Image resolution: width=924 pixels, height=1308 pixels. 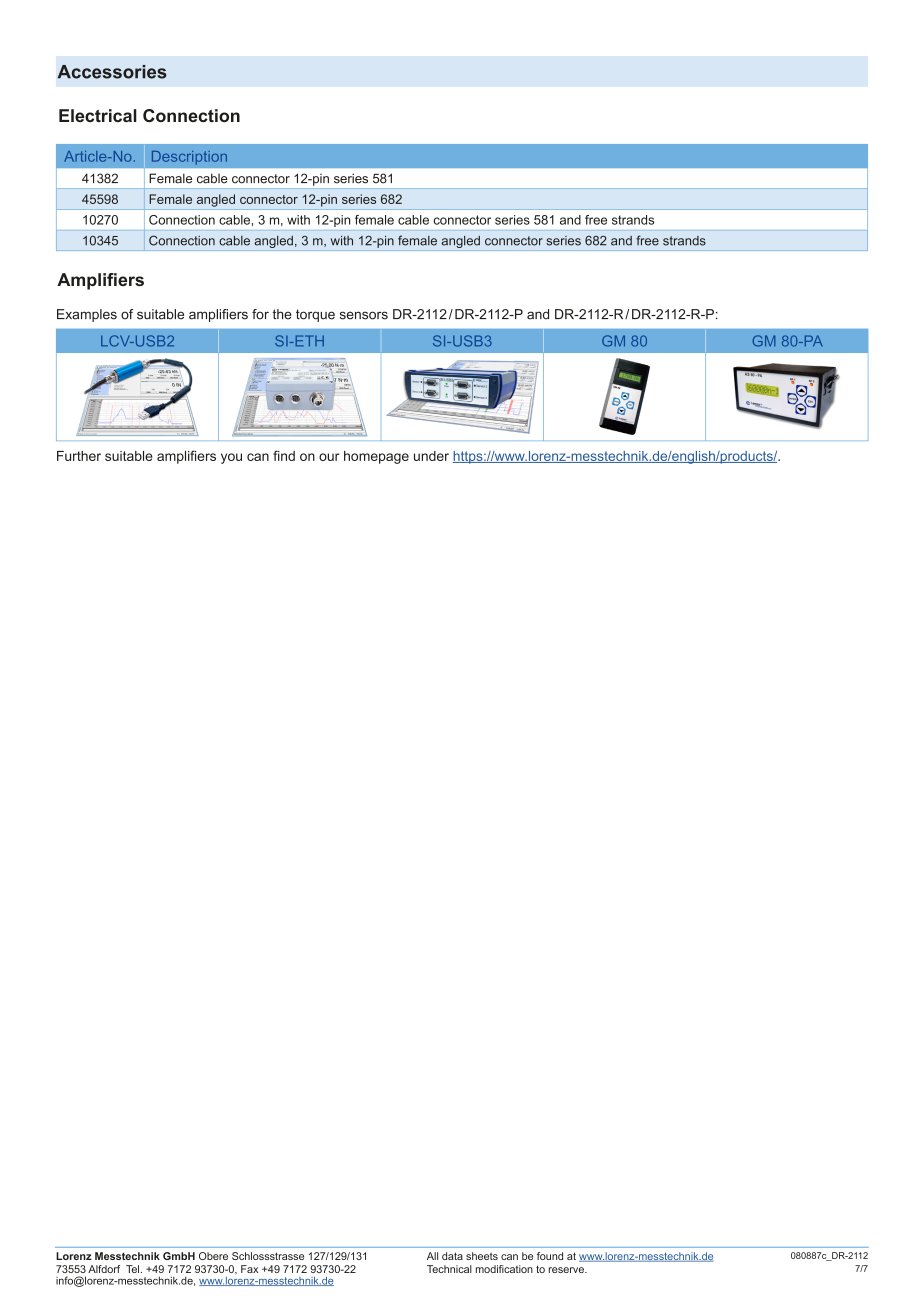 What do you see at coordinates (189, 158) in the screenshot?
I see `Description` at bounding box center [189, 158].
